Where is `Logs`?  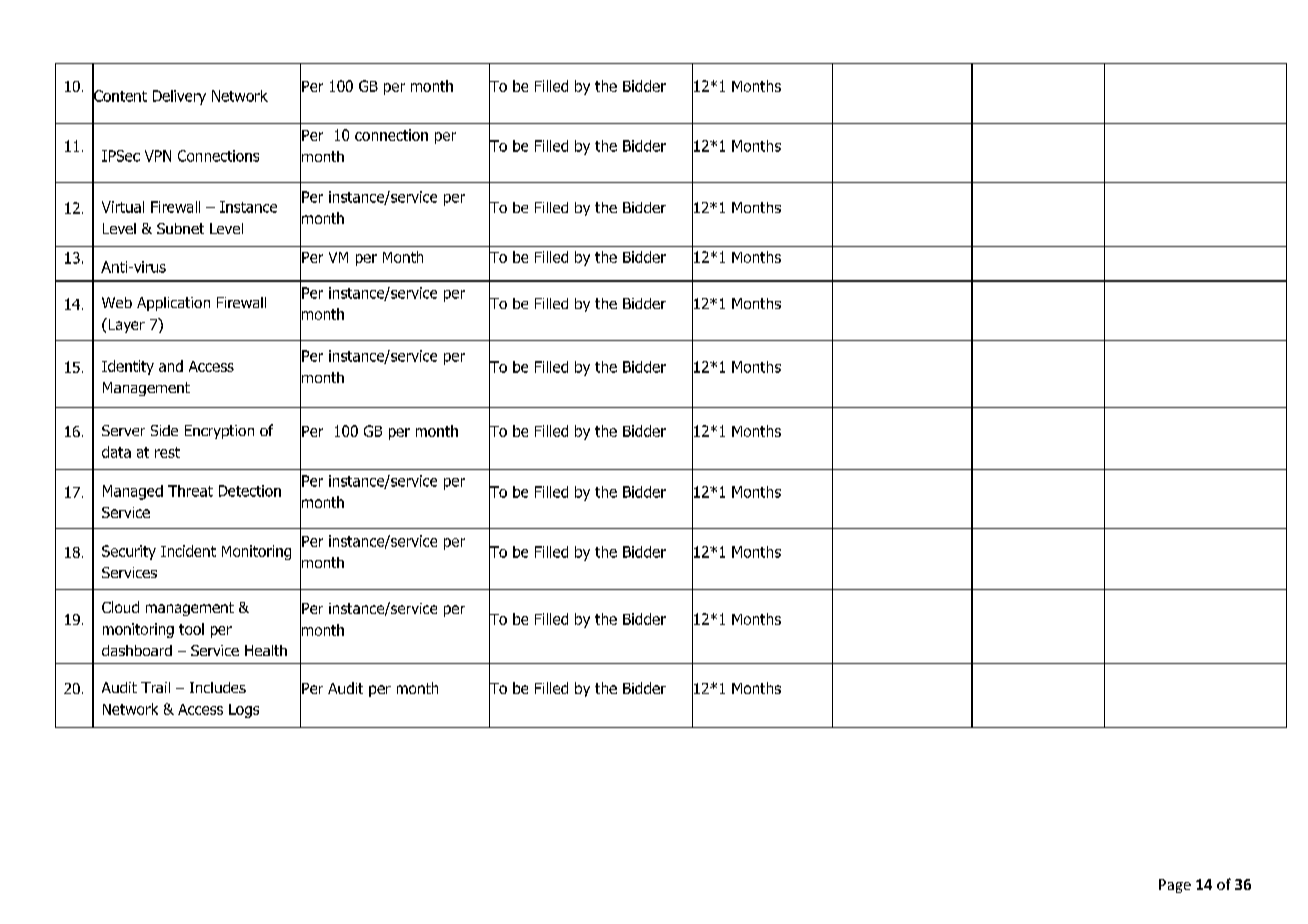 Logs is located at coordinates (244, 711).
